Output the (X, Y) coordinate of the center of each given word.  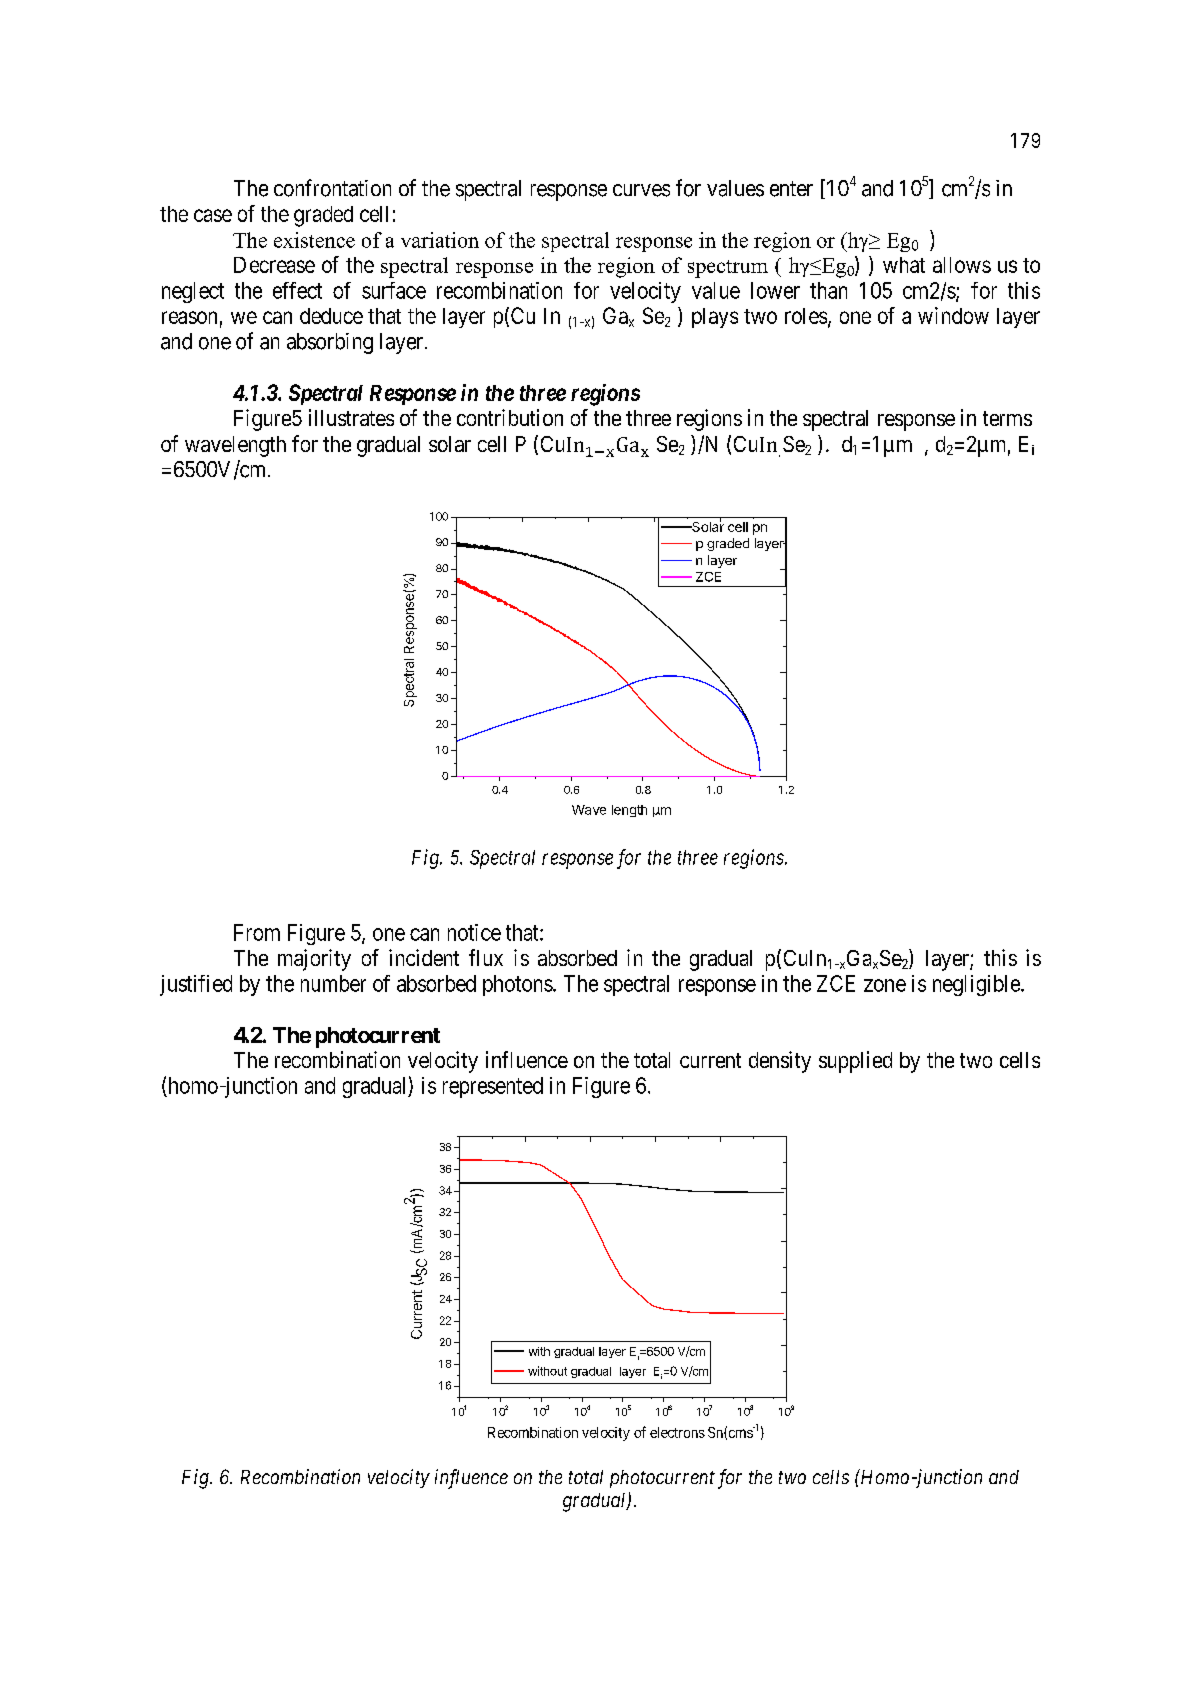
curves (641, 190)
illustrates (351, 417)
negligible (977, 985)
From (257, 932)
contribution (510, 417)
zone (885, 985)
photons (518, 985)
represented (493, 1087)
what (904, 265)
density (780, 1062)
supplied (855, 1062)
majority (314, 960)
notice (474, 932)
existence (314, 240)
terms (1007, 418)
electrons (677, 1432)
